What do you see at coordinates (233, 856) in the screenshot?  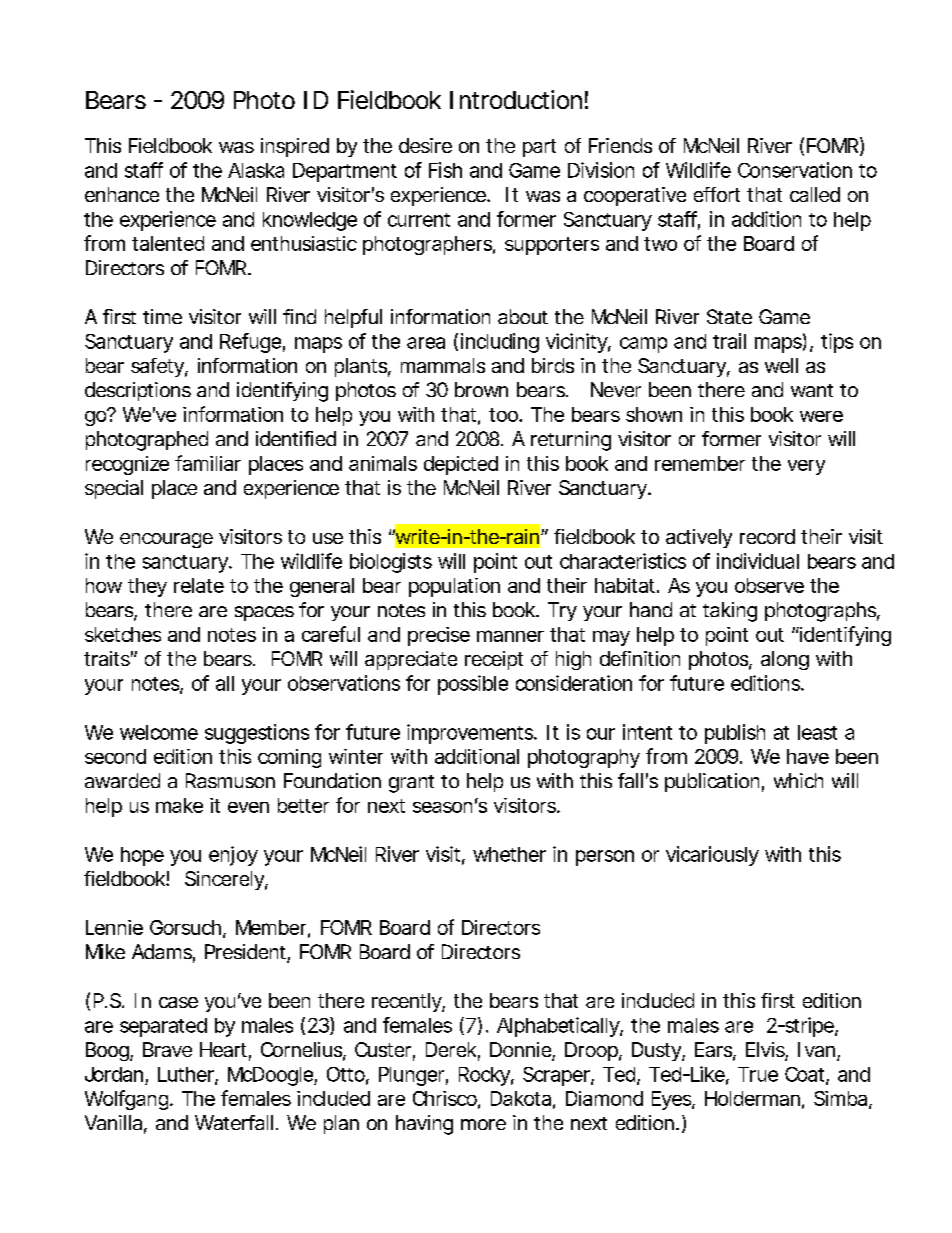 I see `enjoy` at bounding box center [233, 856].
